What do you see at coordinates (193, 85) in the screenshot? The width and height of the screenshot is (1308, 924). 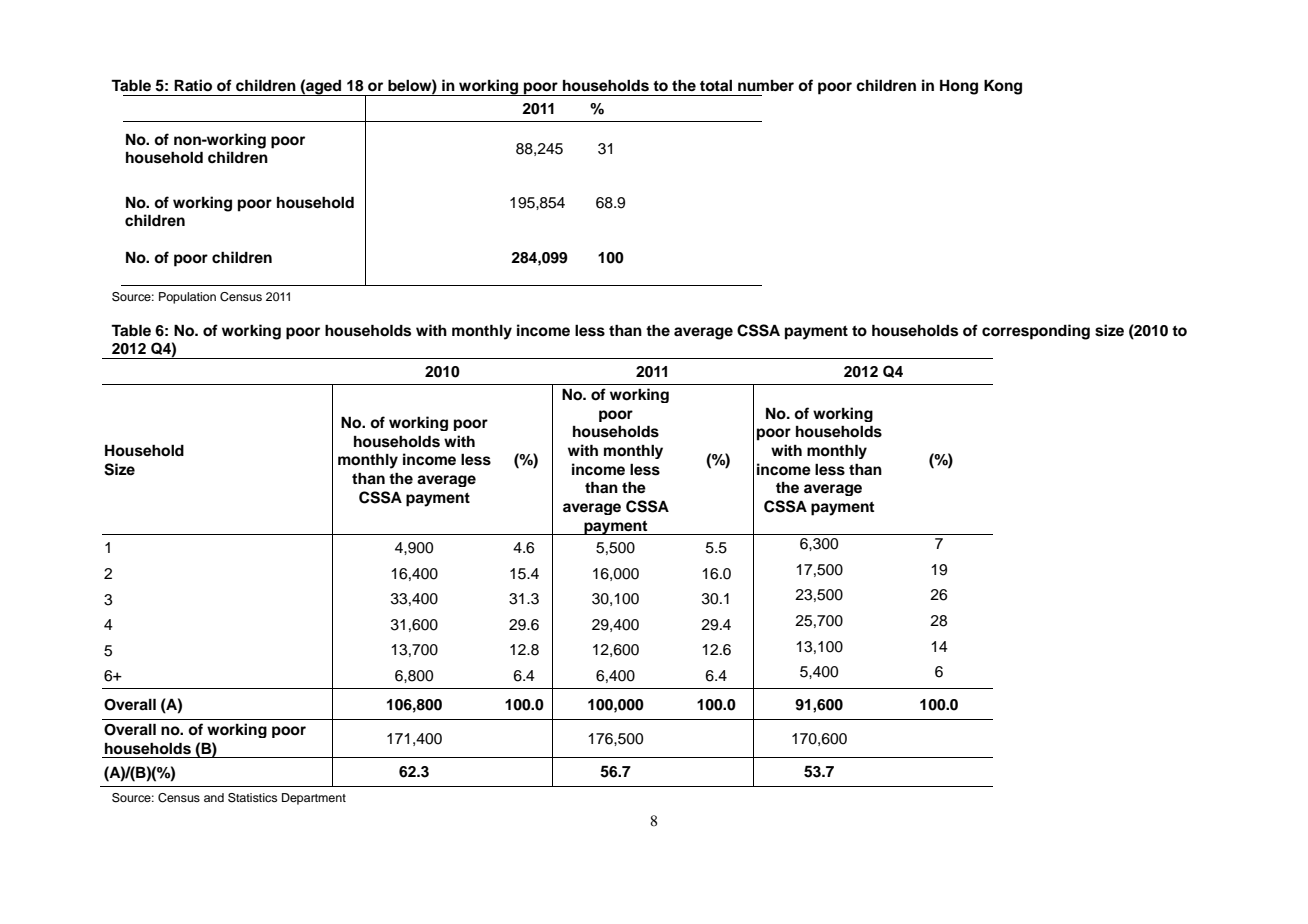 I see `Ratio` at bounding box center [193, 85].
